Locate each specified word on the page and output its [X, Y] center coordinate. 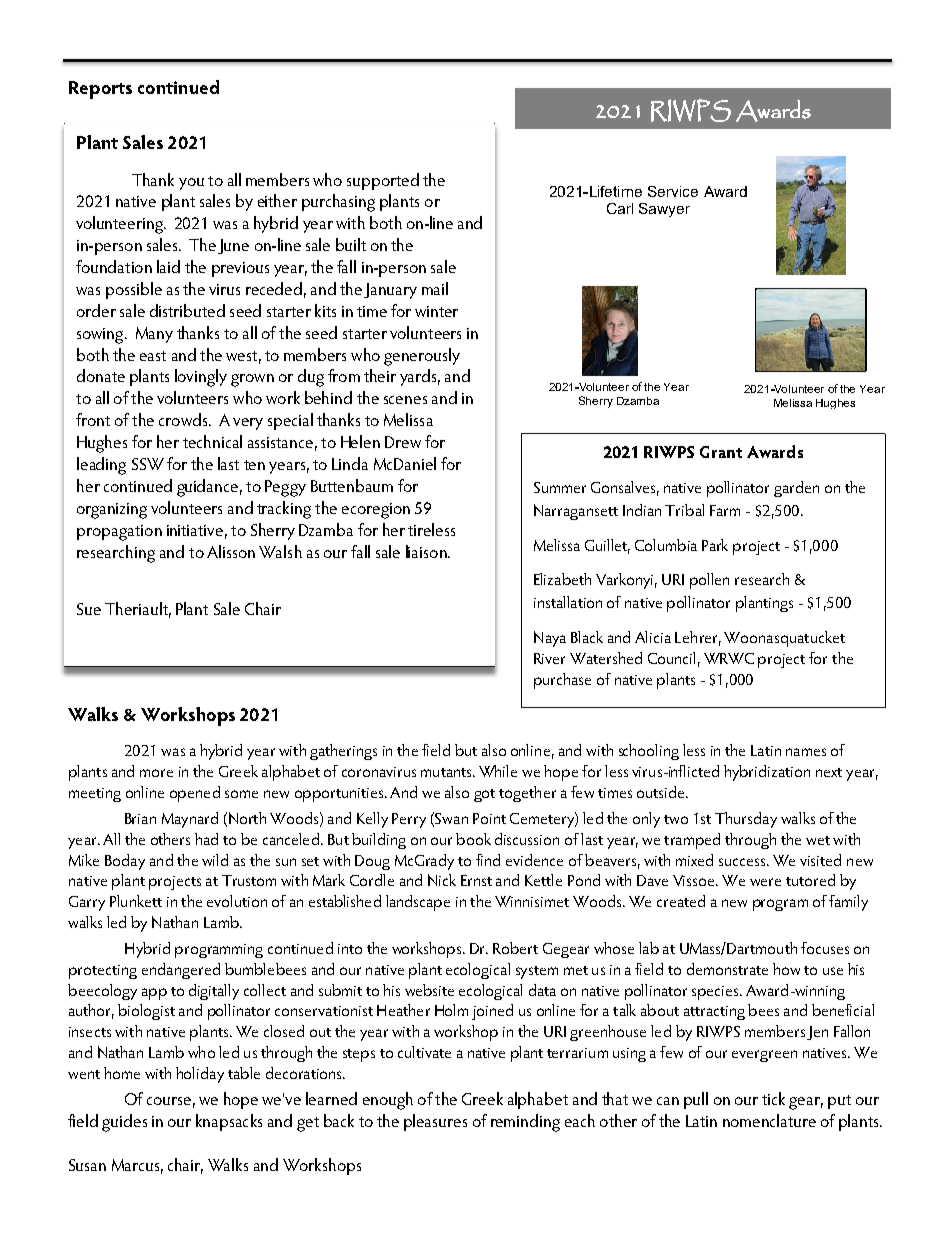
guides [124, 1123]
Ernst [476, 880]
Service [673, 191]
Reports [100, 90]
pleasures [435, 1122]
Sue [89, 609]
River [549, 658]
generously [422, 357]
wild [215, 860]
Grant [721, 452]
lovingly [201, 378]
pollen [709, 581]
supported [383, 181]
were [765, 882]
